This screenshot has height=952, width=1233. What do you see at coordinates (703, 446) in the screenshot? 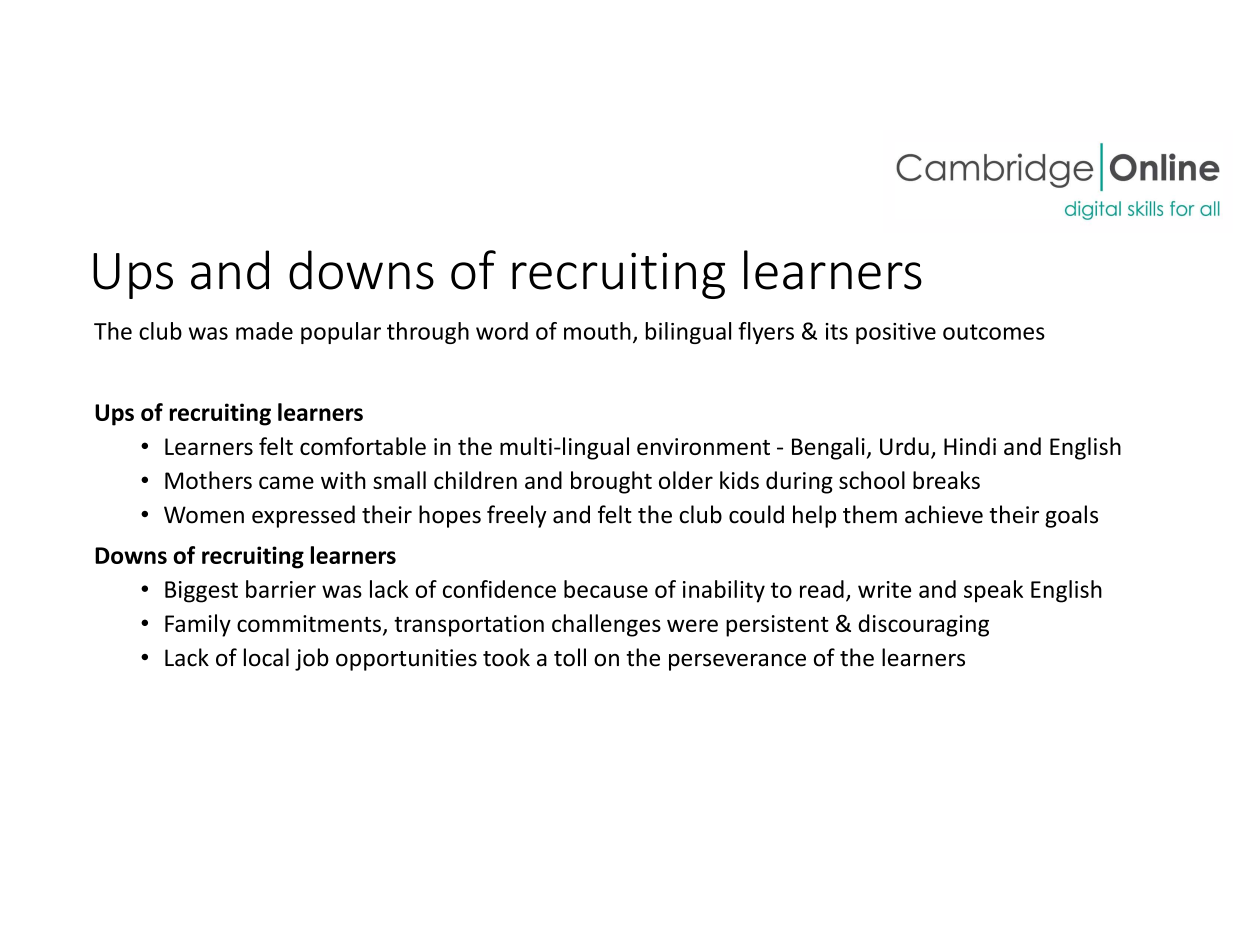
I see `environment` at bounding box center [703, 446].
